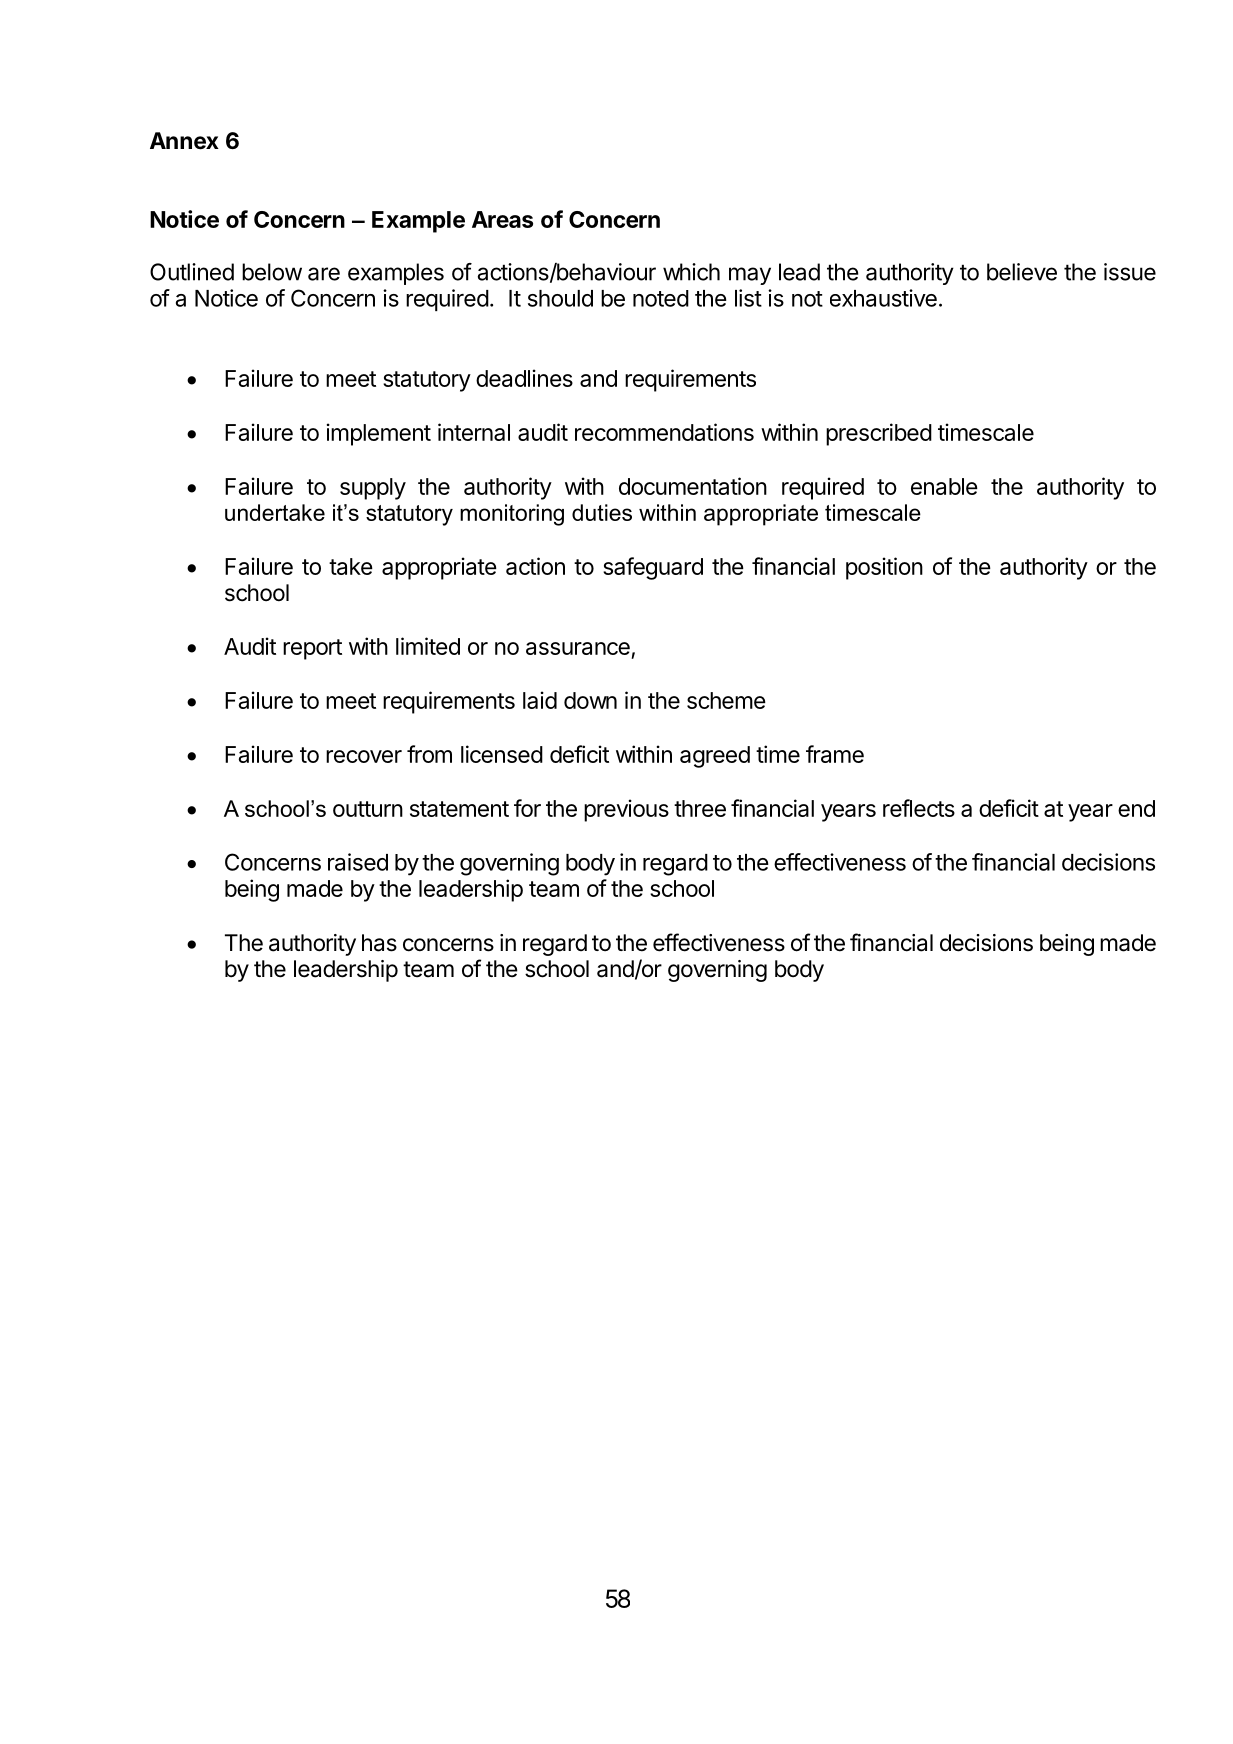  I want to click on position, so click(884, 568).
